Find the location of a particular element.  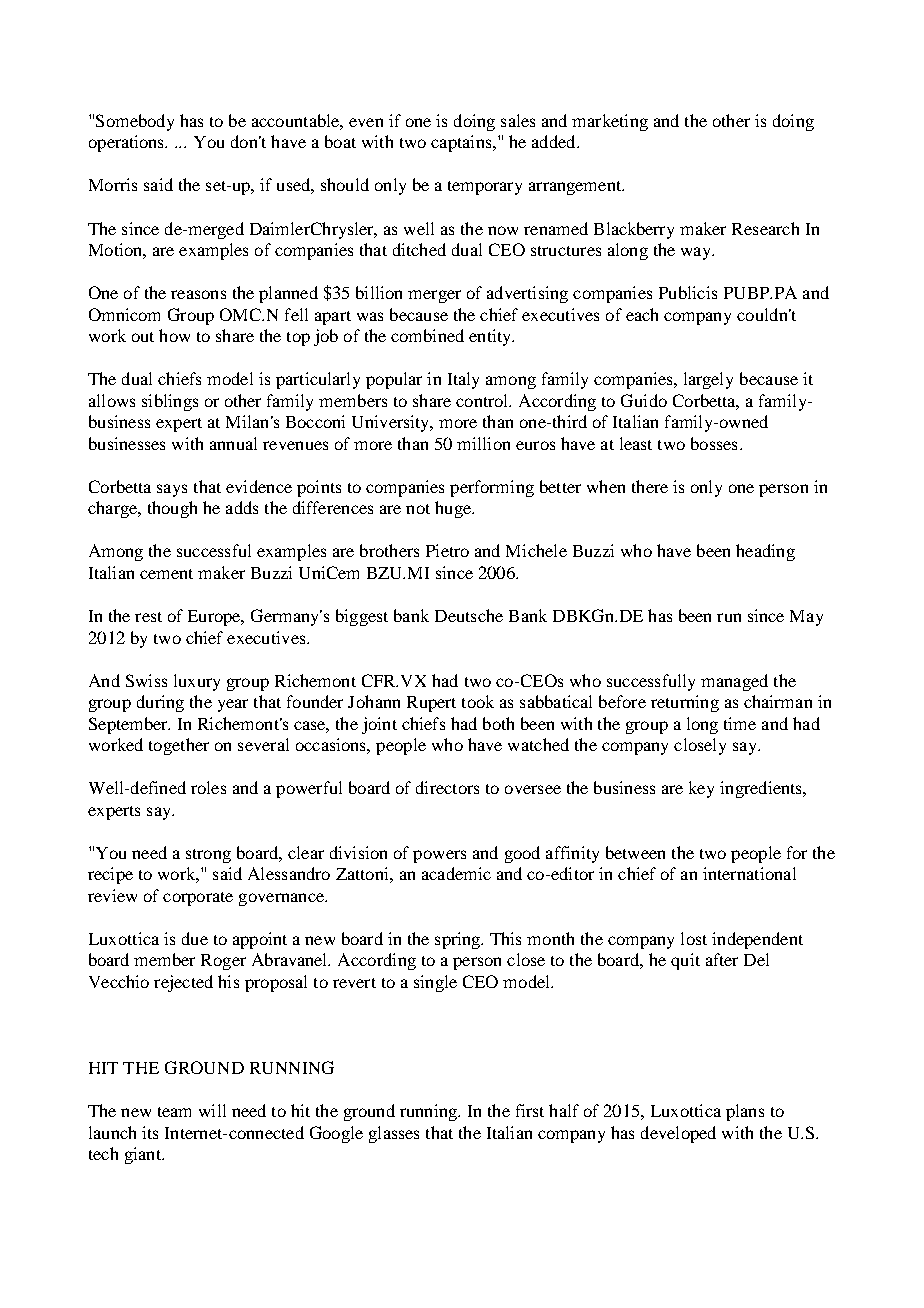

glasses is located at coordinates (394, 1134).
